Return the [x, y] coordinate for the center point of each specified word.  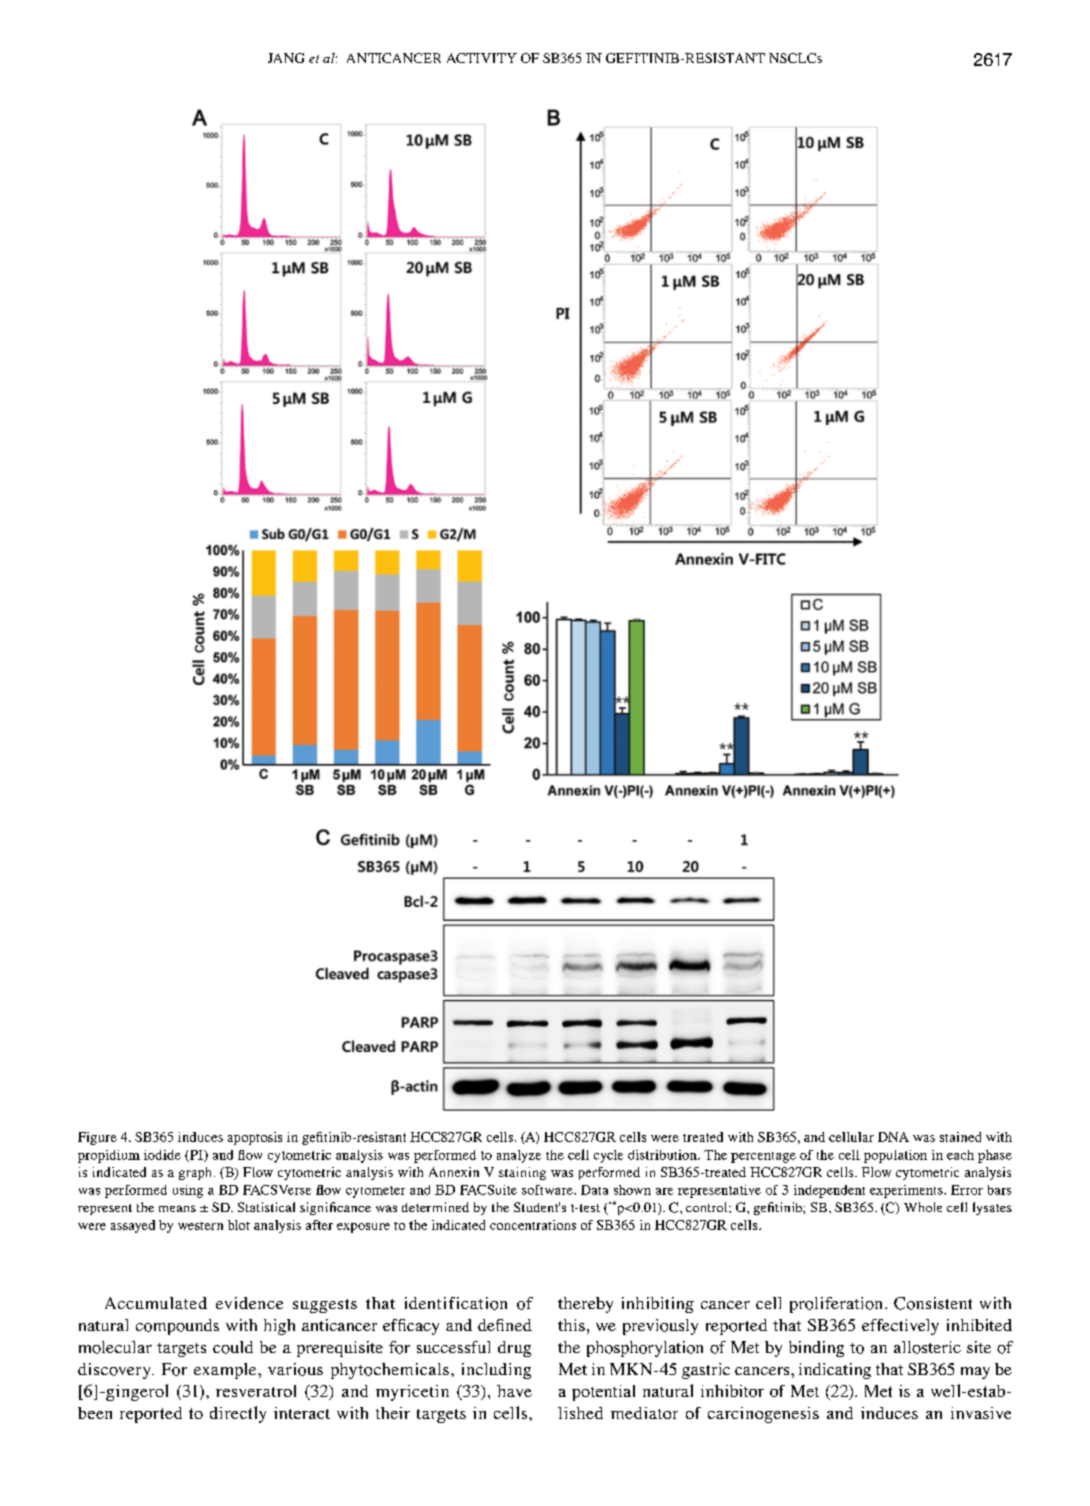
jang [286, 58]
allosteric [927, 1347]
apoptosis [255, 1138]
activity [482, 58]
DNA [893, 1137]
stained [960, 1137]
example [226, 1371]
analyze [519, 1156]
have [514, 1391]
